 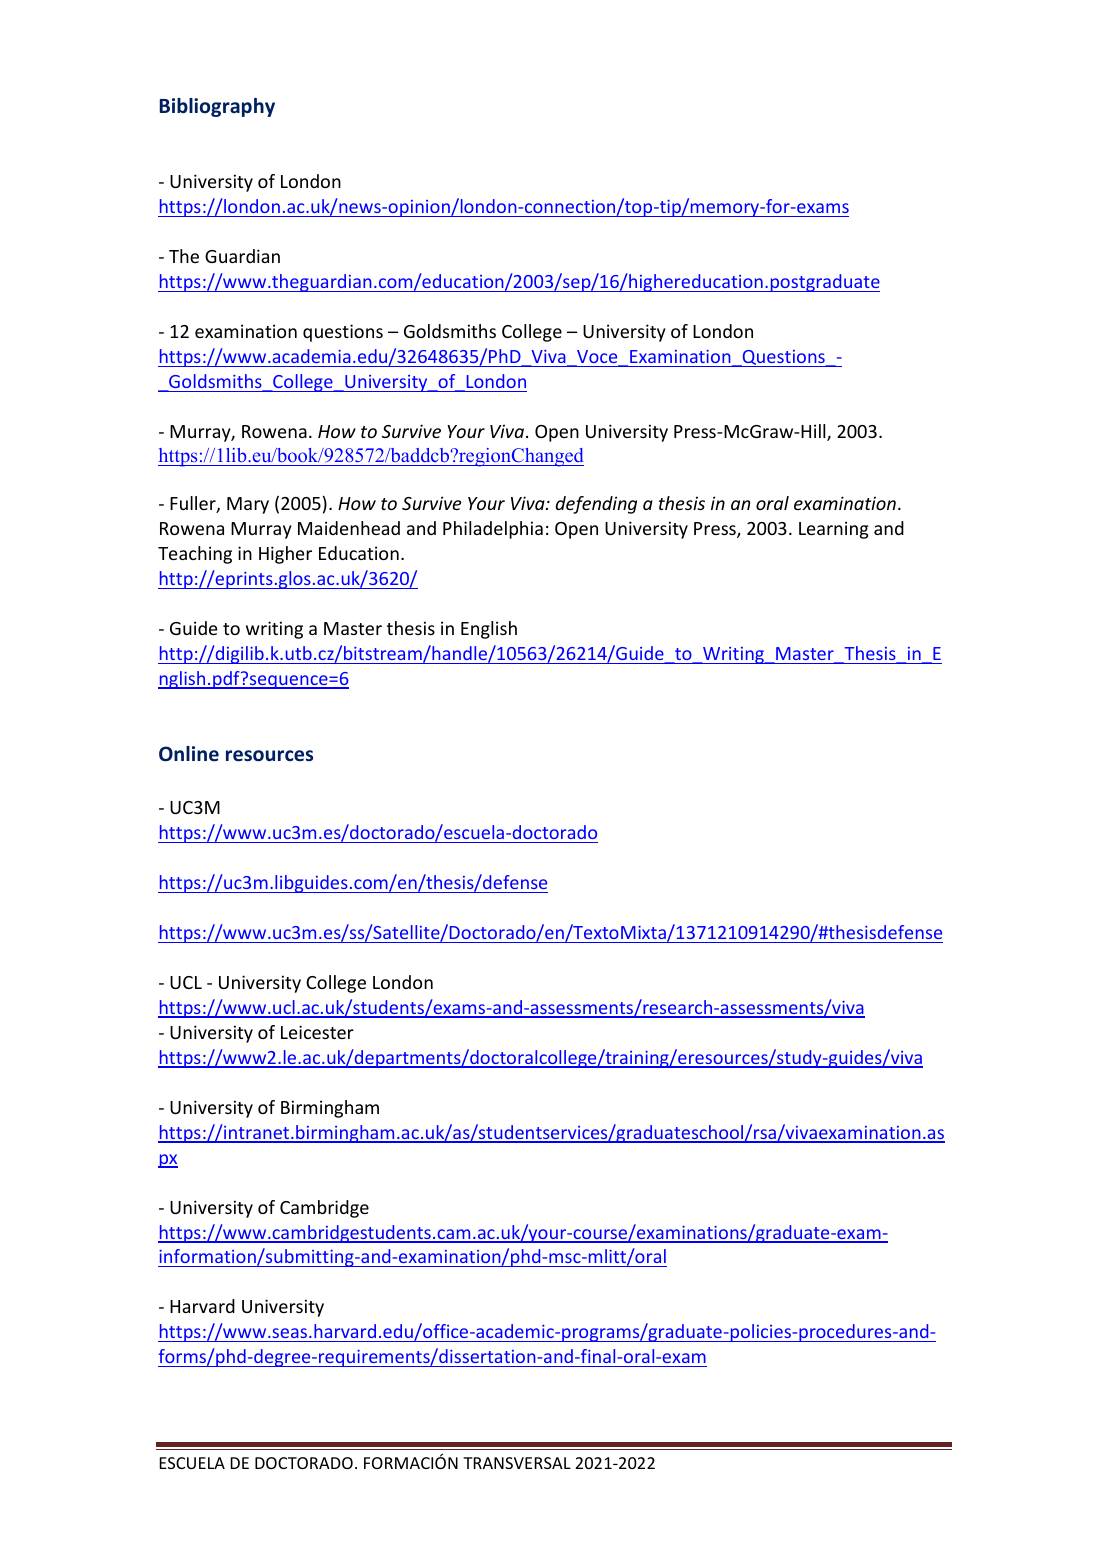 What do you see at coordinates (317, 1032) in the document?
I see `Leicester` at bounding box center [317, 1032].
